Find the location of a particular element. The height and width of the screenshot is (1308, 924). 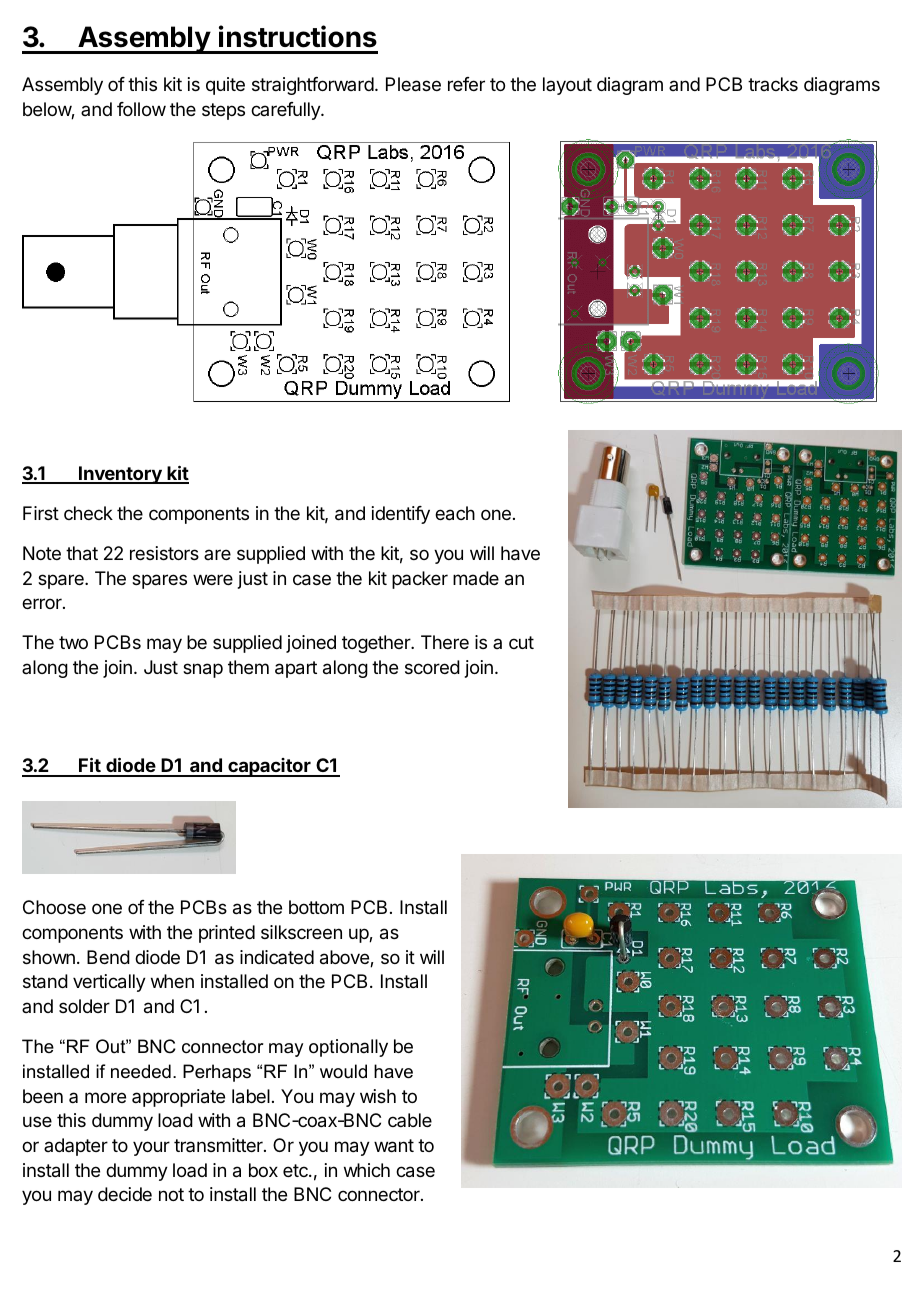

Inventory is located at coordinates (120, 475).
